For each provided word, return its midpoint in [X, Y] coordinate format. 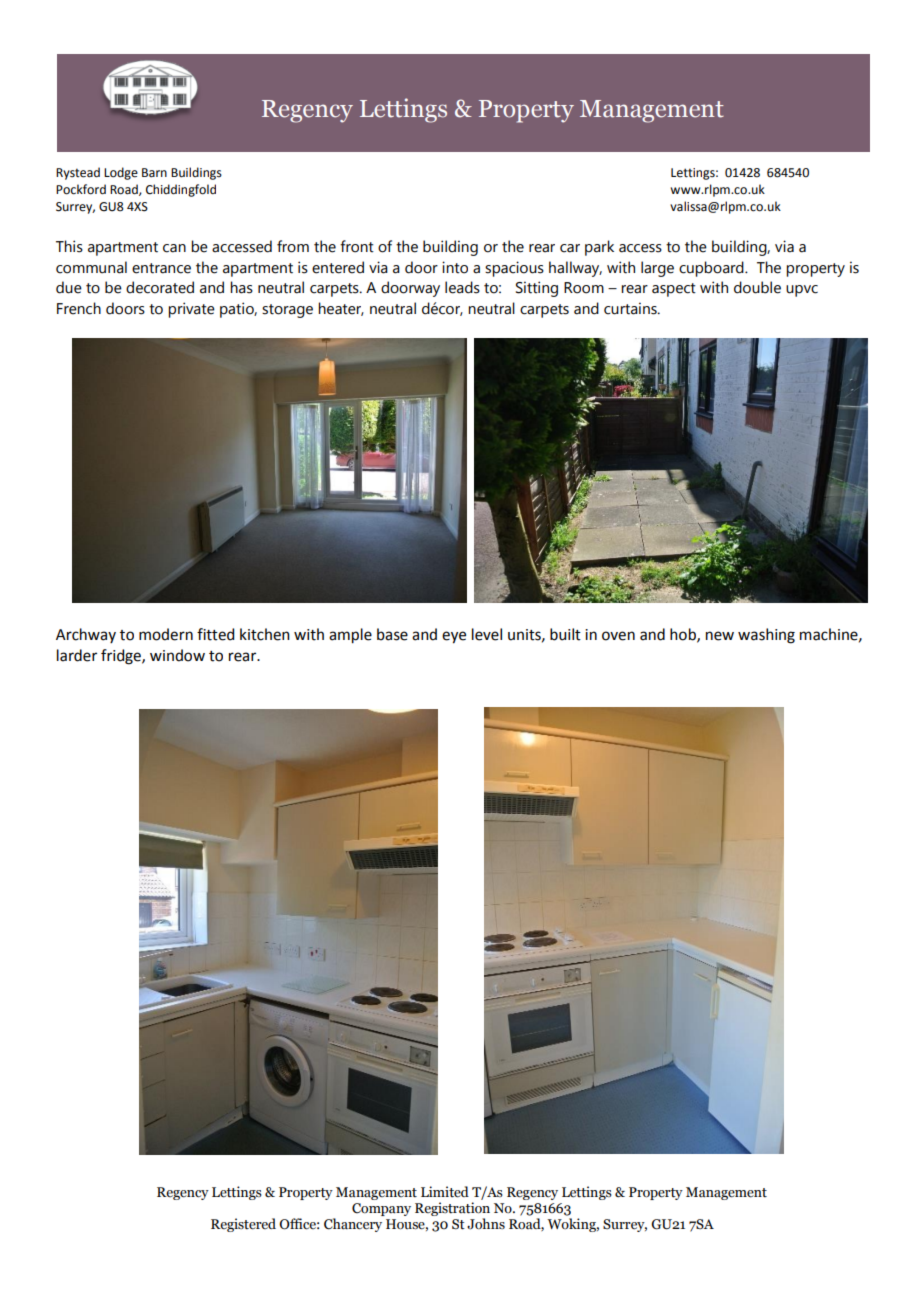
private [191, 310]
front [357, 246]
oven [618, 636]
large [657, 269]
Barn [154, 173]
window [177, 655]
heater [341, 309]
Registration [452, 1210]
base [392, 634]
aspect [674, 290]
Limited [445, 1192]
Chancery [353, 1225]
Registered [243, 1225]
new [720, 636]
